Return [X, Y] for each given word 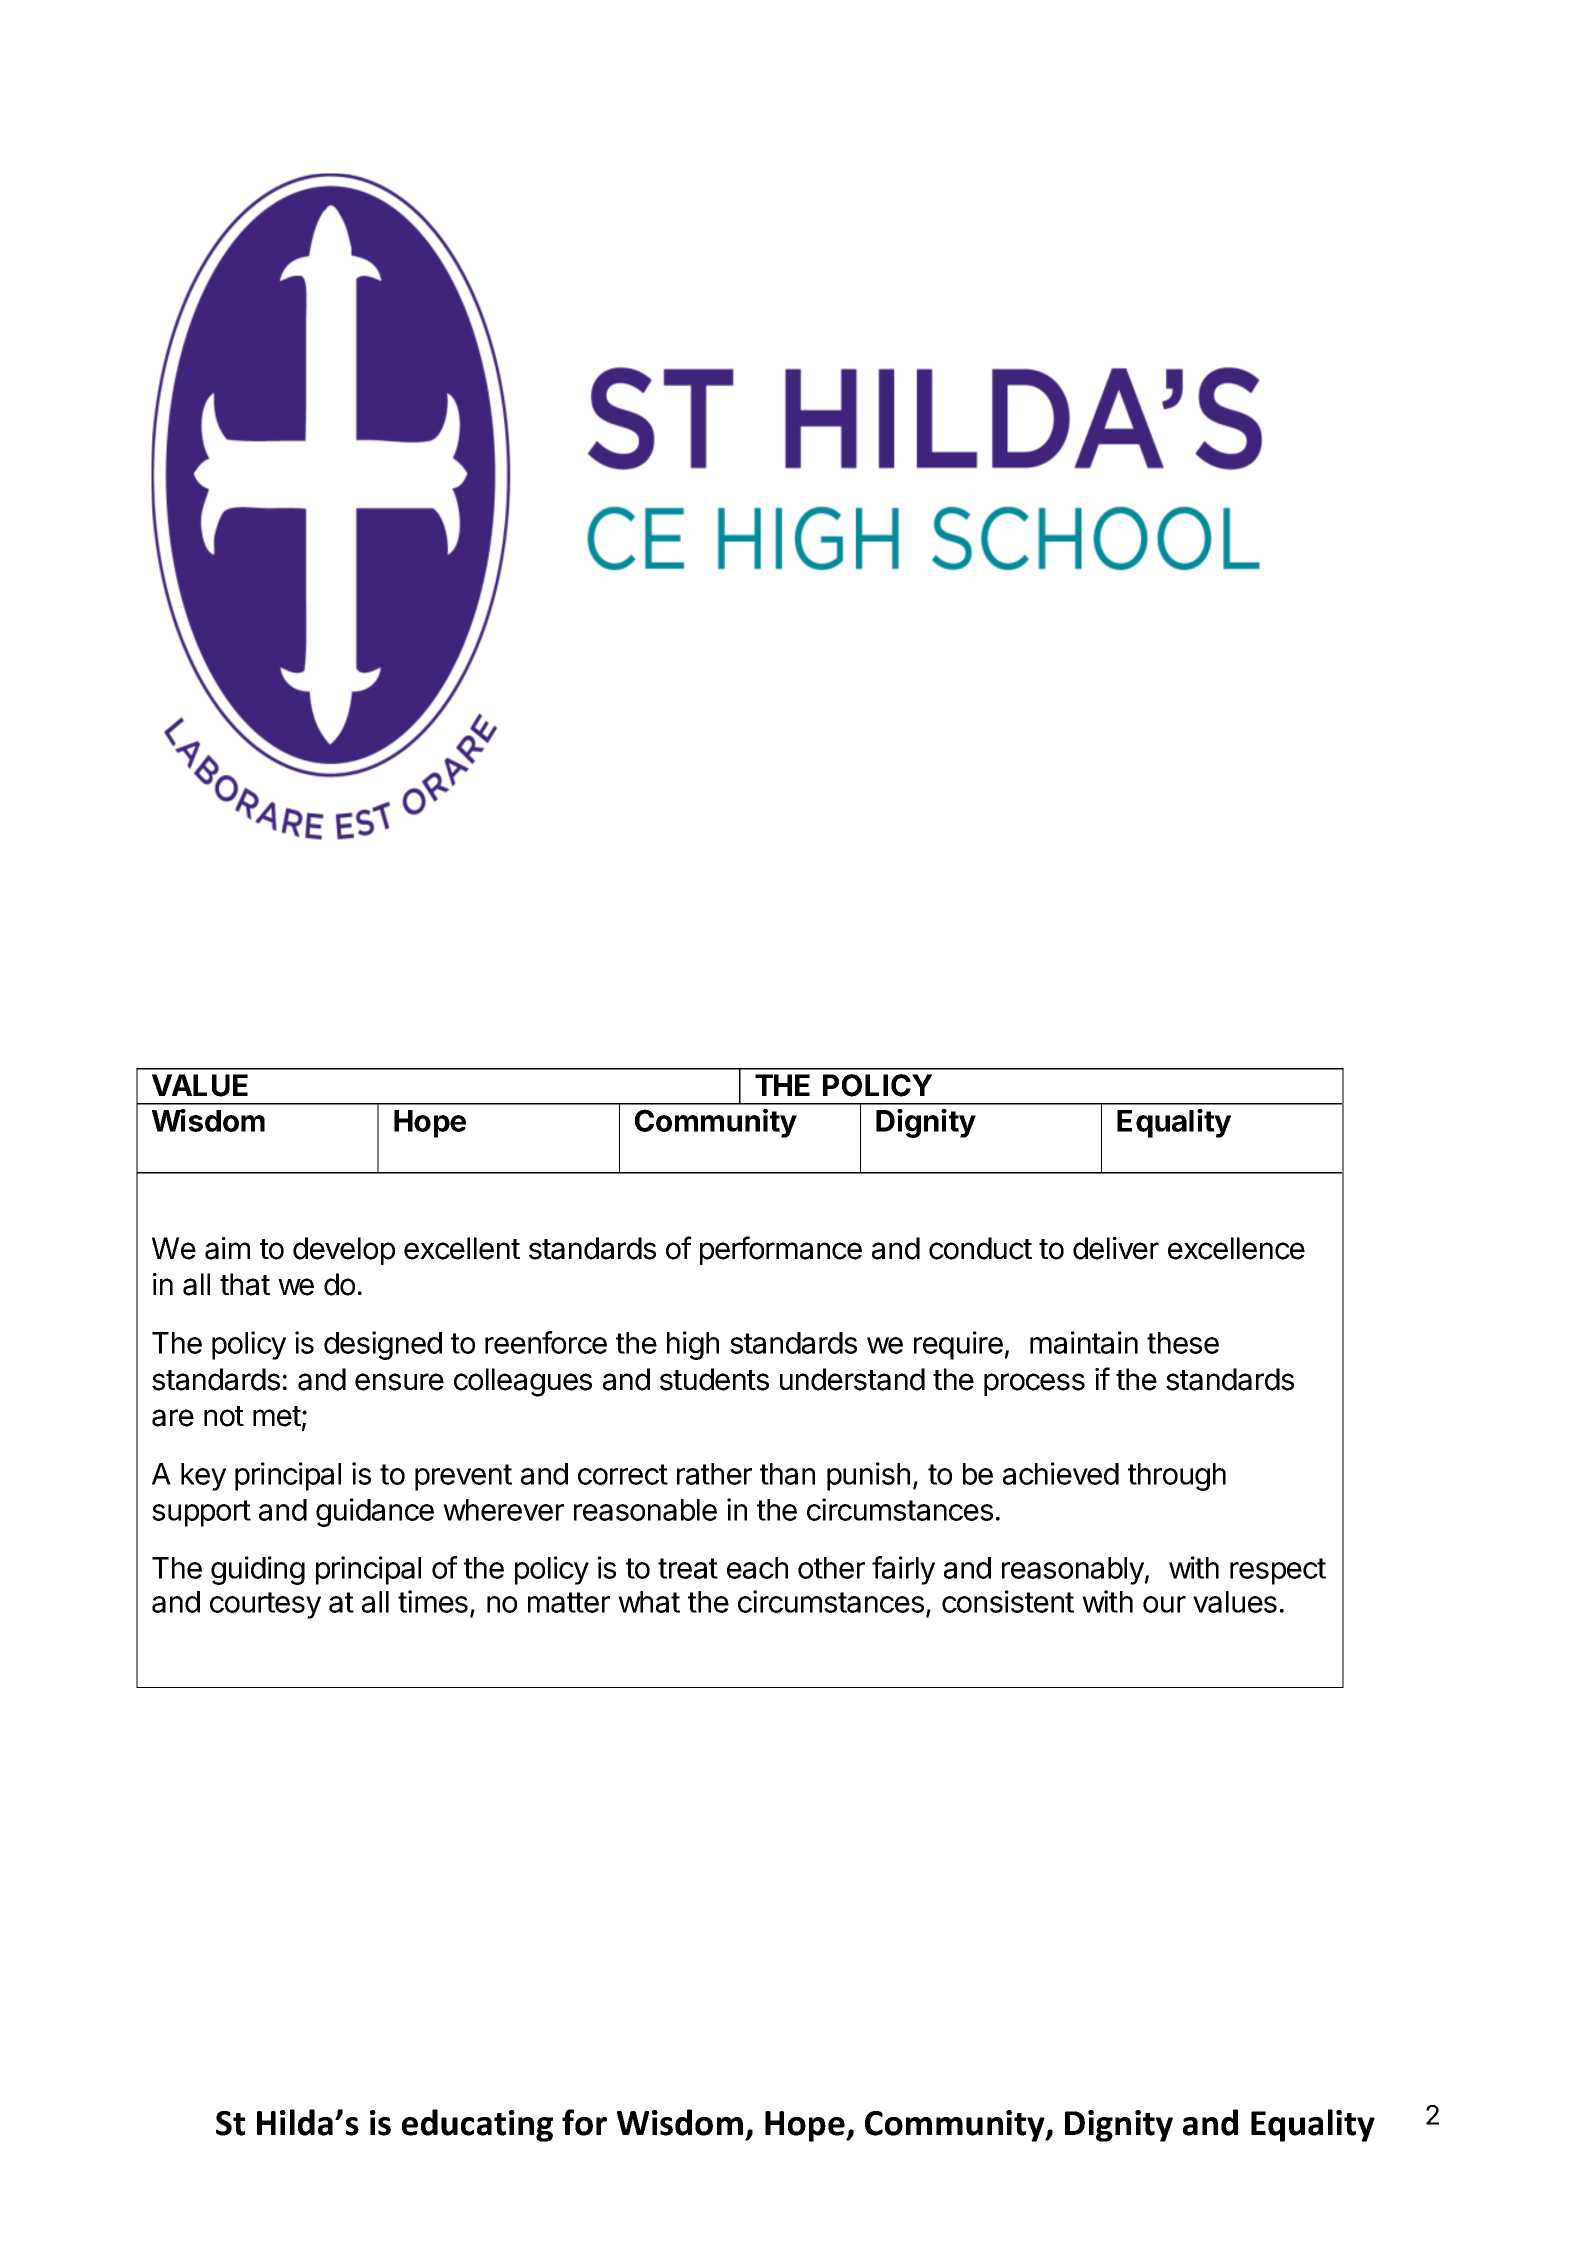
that [245, 1284]
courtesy [265, 1605]
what [649, 1602]
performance [781, 1250]
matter [569, 1602]
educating [477, 2125]
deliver [1116, 1248]
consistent [1008, 1601]
